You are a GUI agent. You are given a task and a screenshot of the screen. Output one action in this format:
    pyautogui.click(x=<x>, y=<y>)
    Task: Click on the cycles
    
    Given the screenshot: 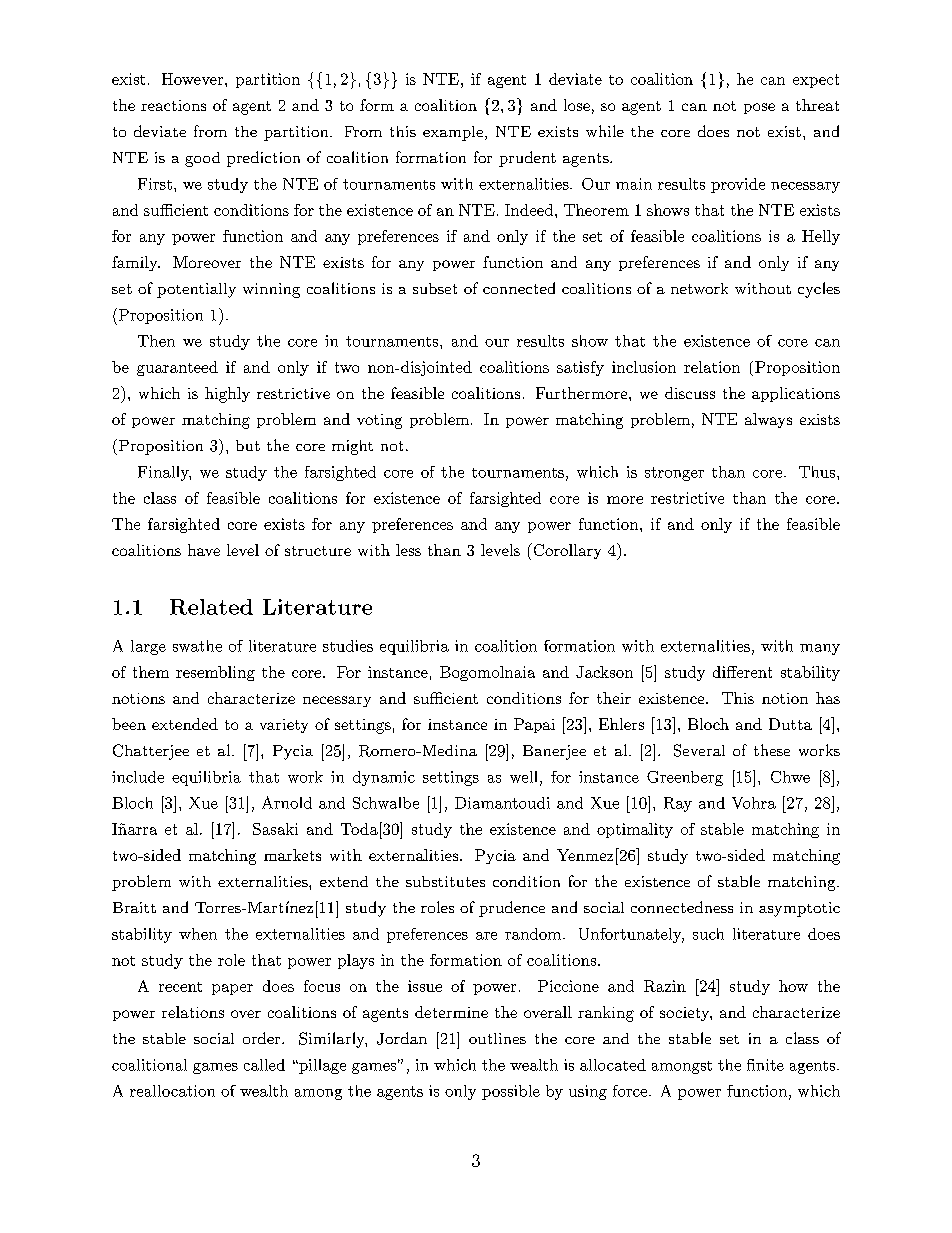 What is the action you would take?
    pyautogui.click(x=819, y=290)
